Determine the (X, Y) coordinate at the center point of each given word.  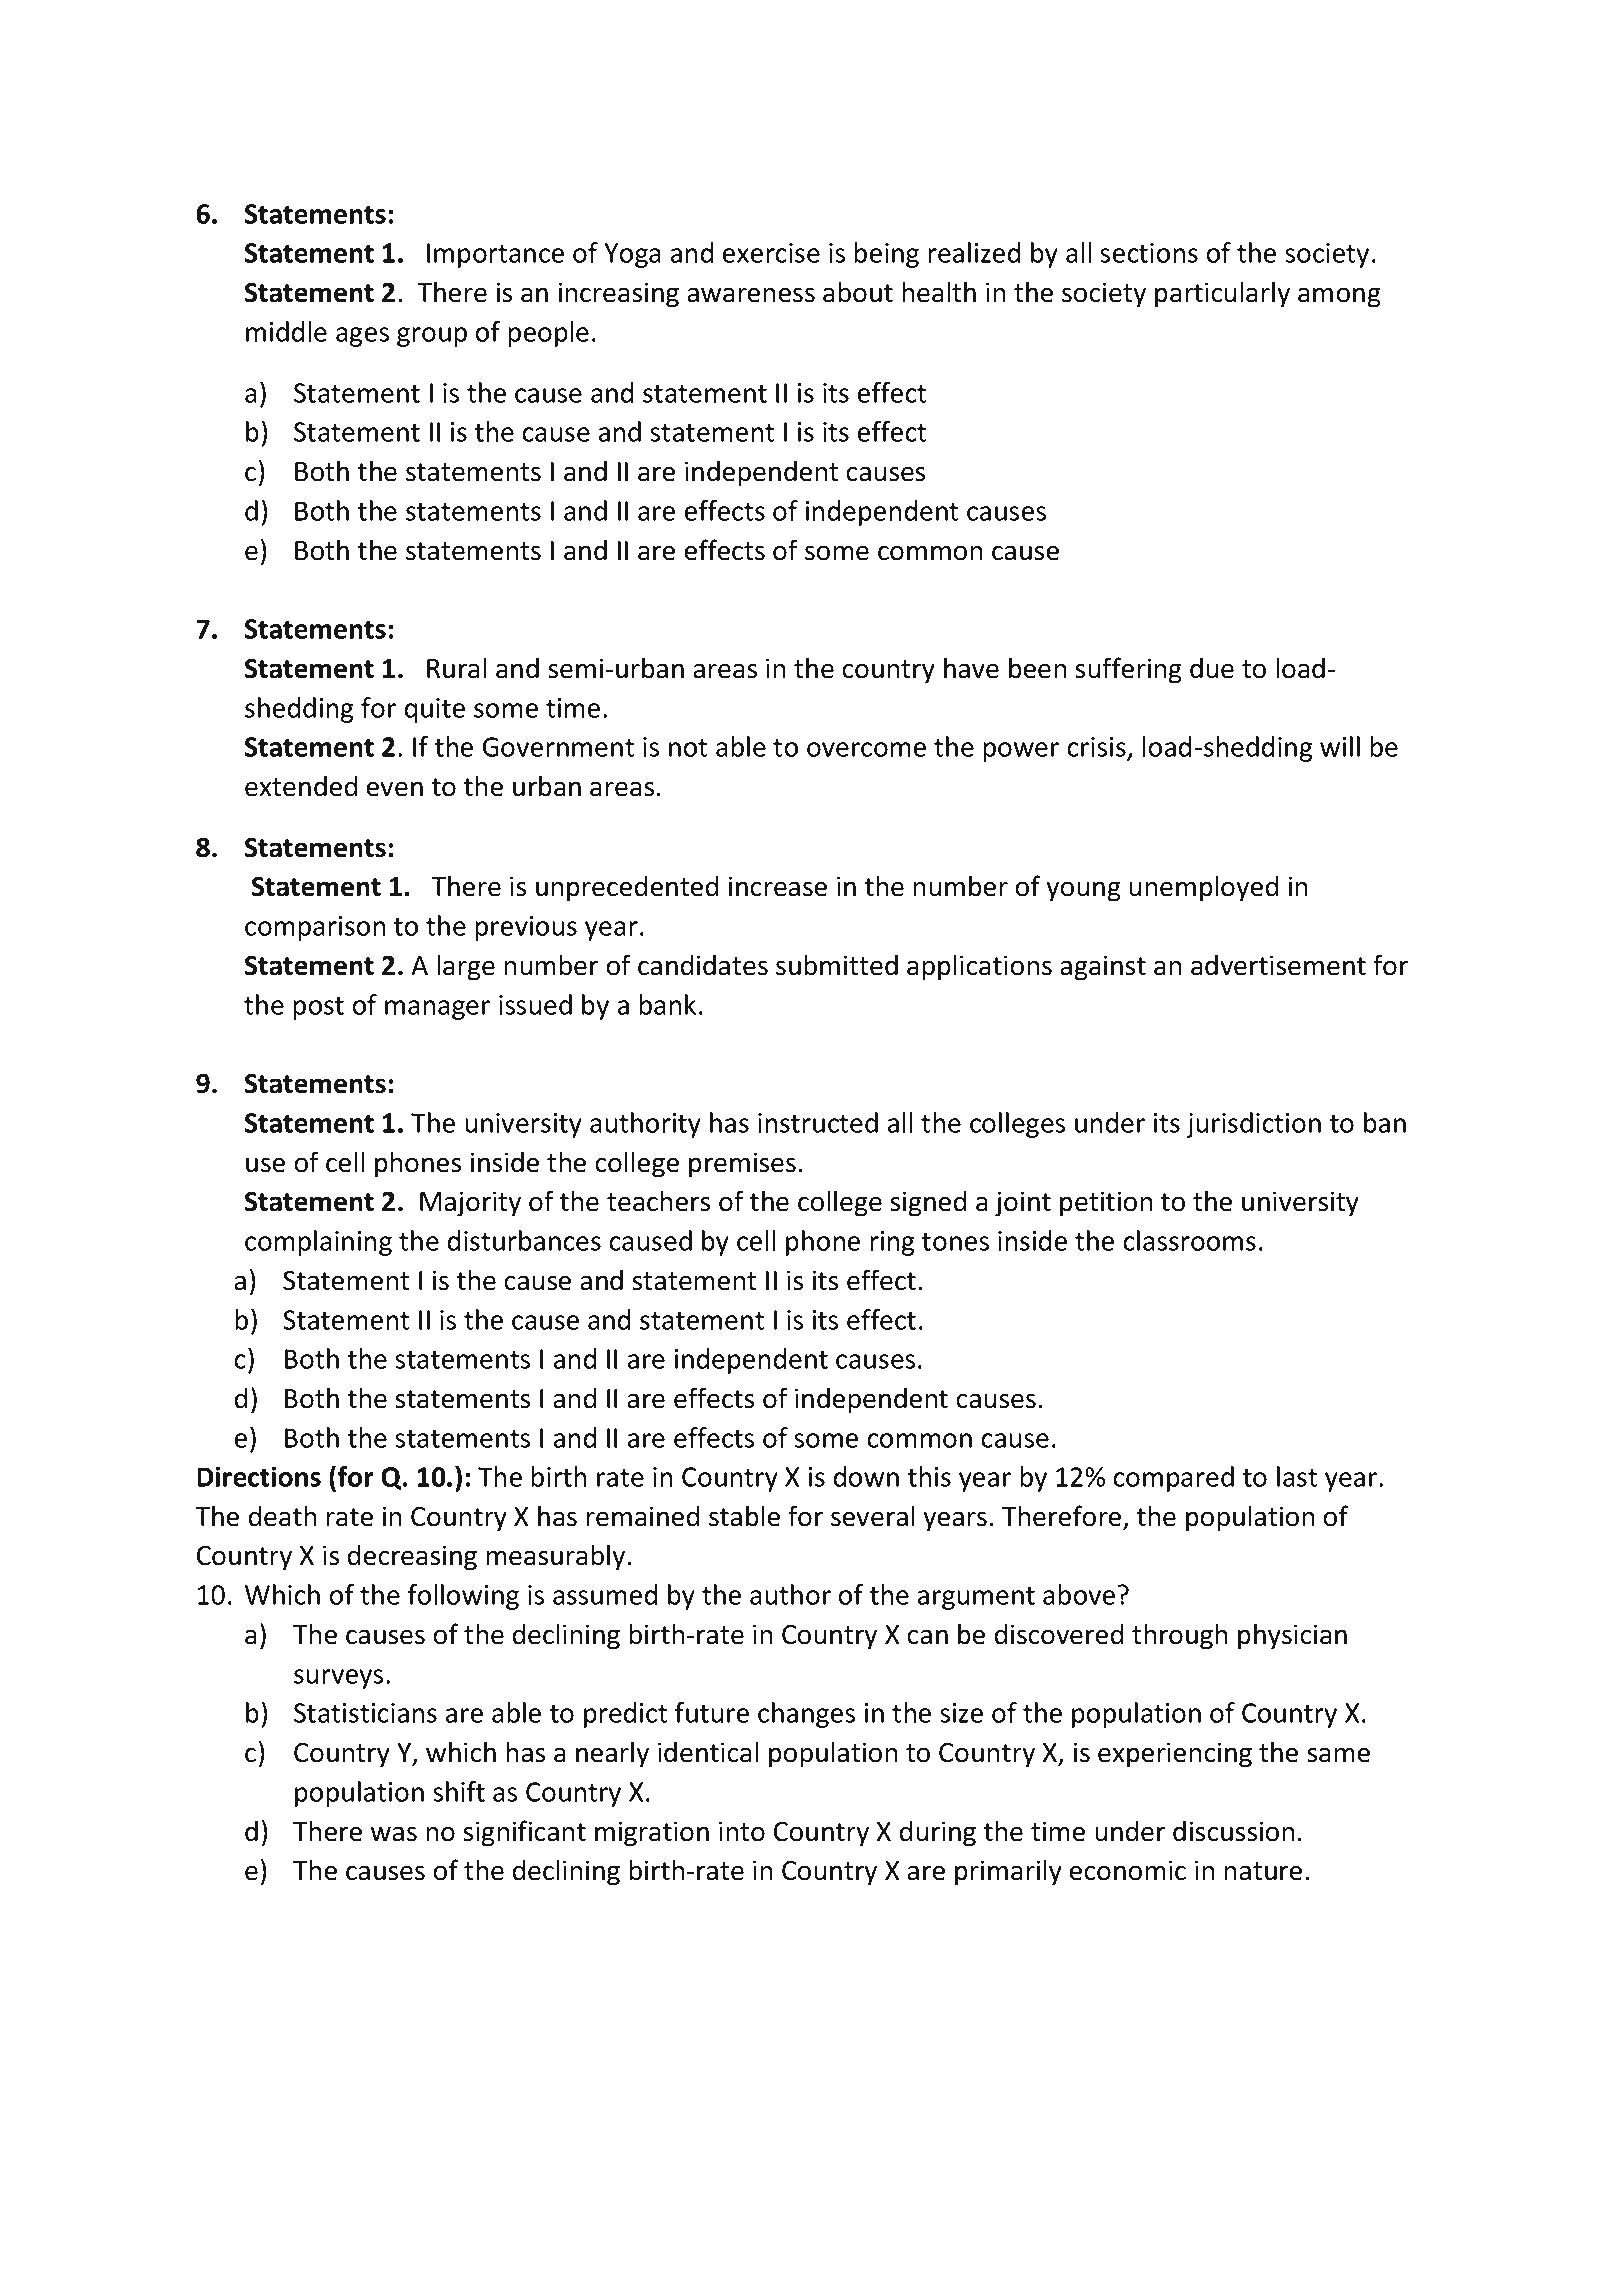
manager (437, 1010)
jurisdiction (1254, 1125)
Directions (259, 1476)
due (1212, 668)
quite (435, 710)
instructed (818, 1122)
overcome (866, 749)
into (742, 1831)
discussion (1233, 1831)
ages (362, 337)
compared (1173, 1479)
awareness (751, 295)
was (394, 1834)
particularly (1222, 294)
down (866, 1476)
